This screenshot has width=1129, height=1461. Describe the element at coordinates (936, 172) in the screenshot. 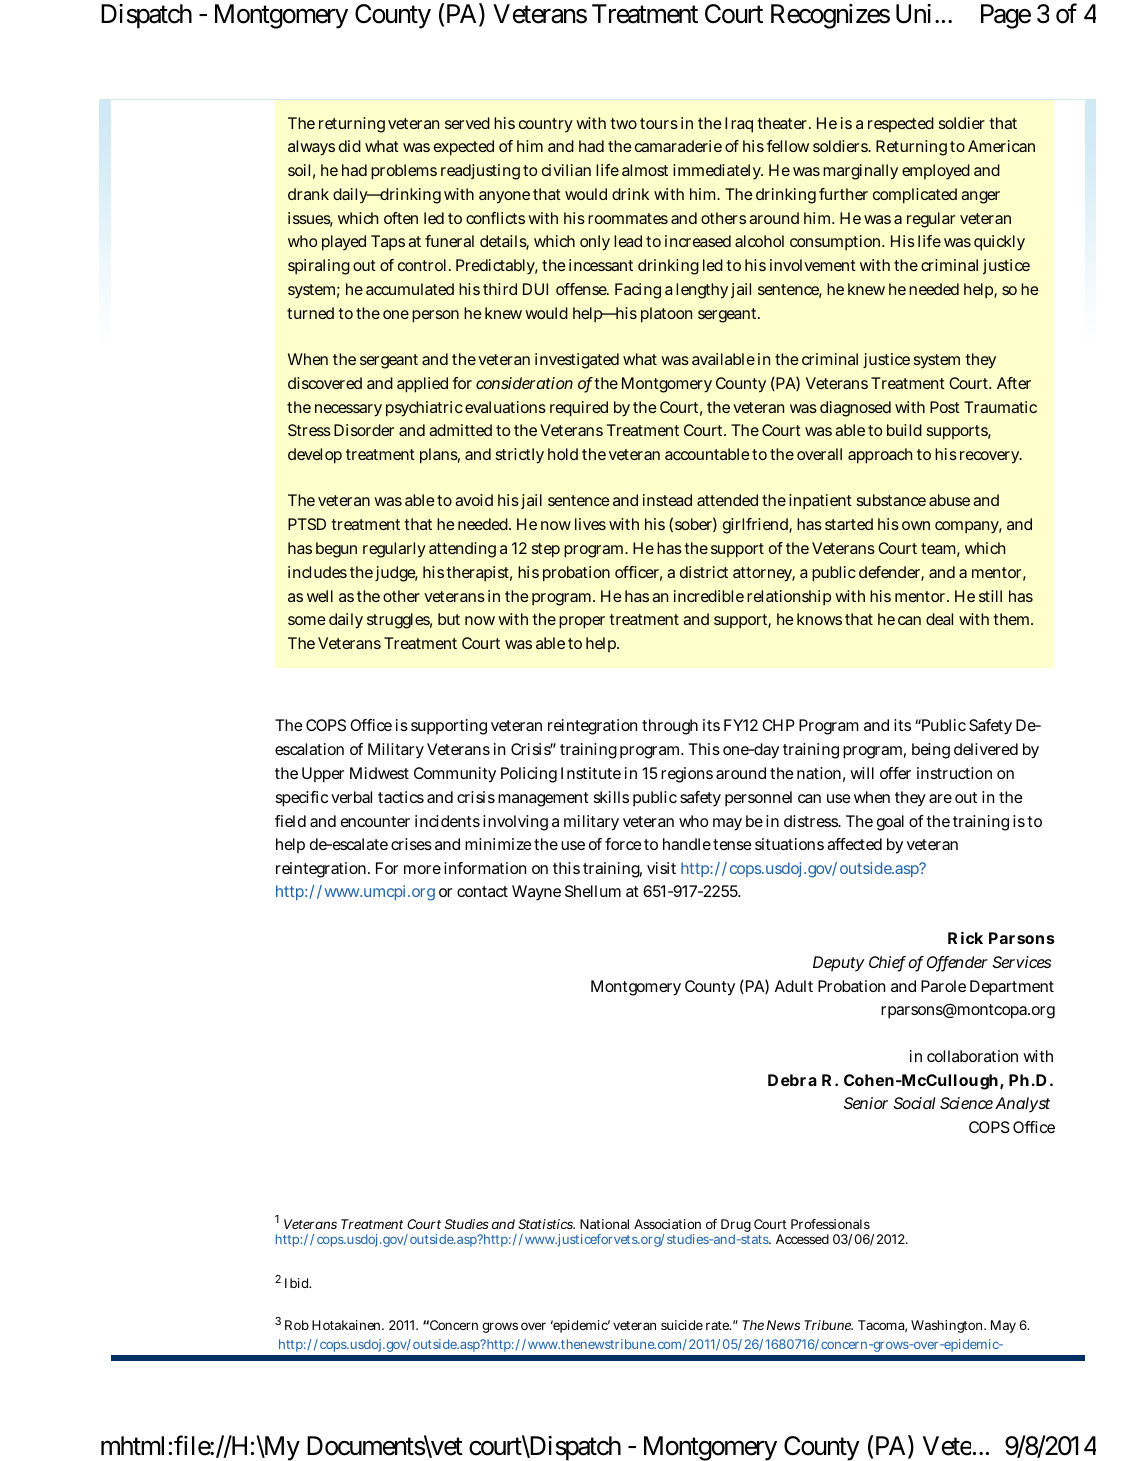

I see `employed` at that location.
